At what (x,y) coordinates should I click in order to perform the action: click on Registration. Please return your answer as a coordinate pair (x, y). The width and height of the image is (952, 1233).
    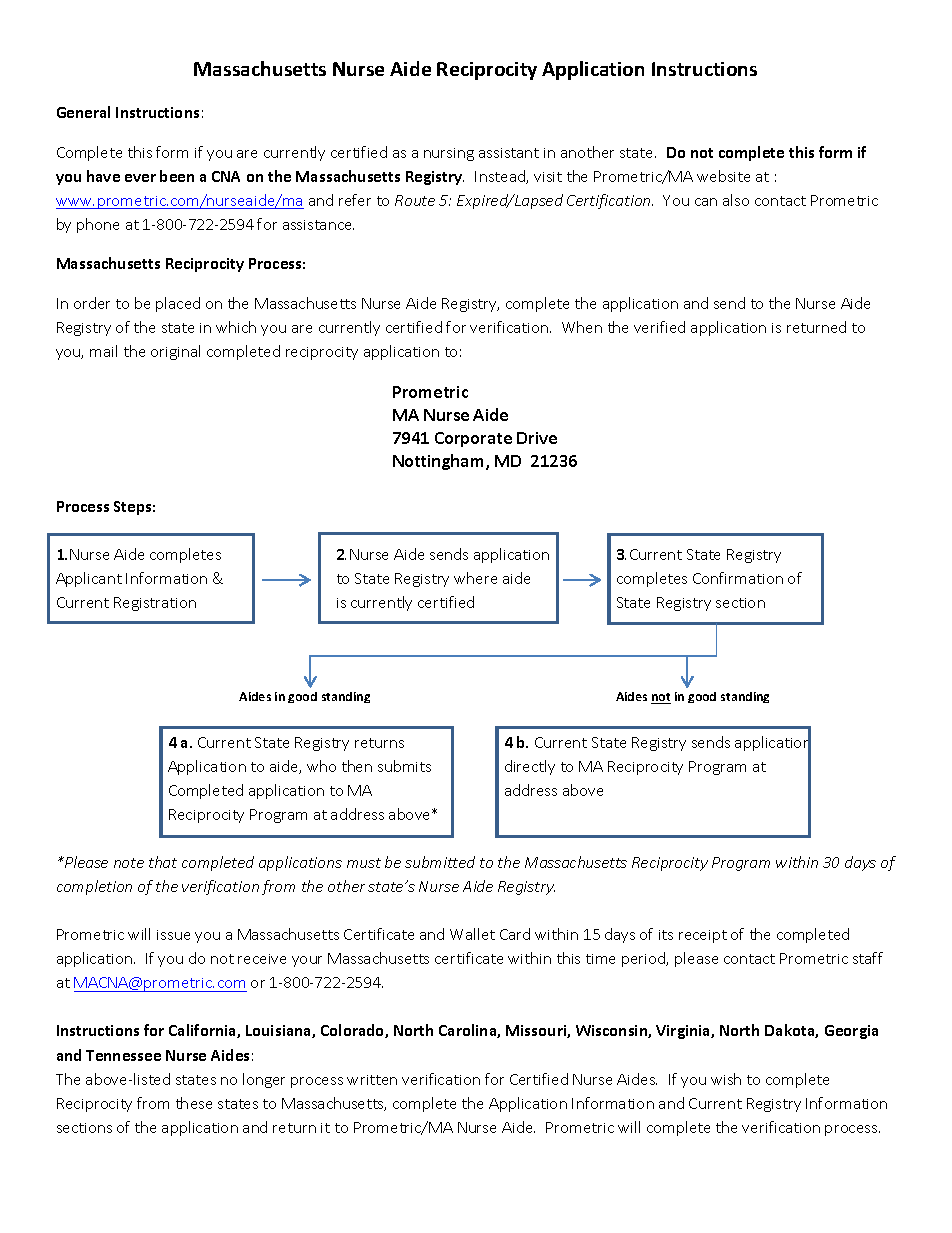
    Looking at the image, I should click on (155, 604).
